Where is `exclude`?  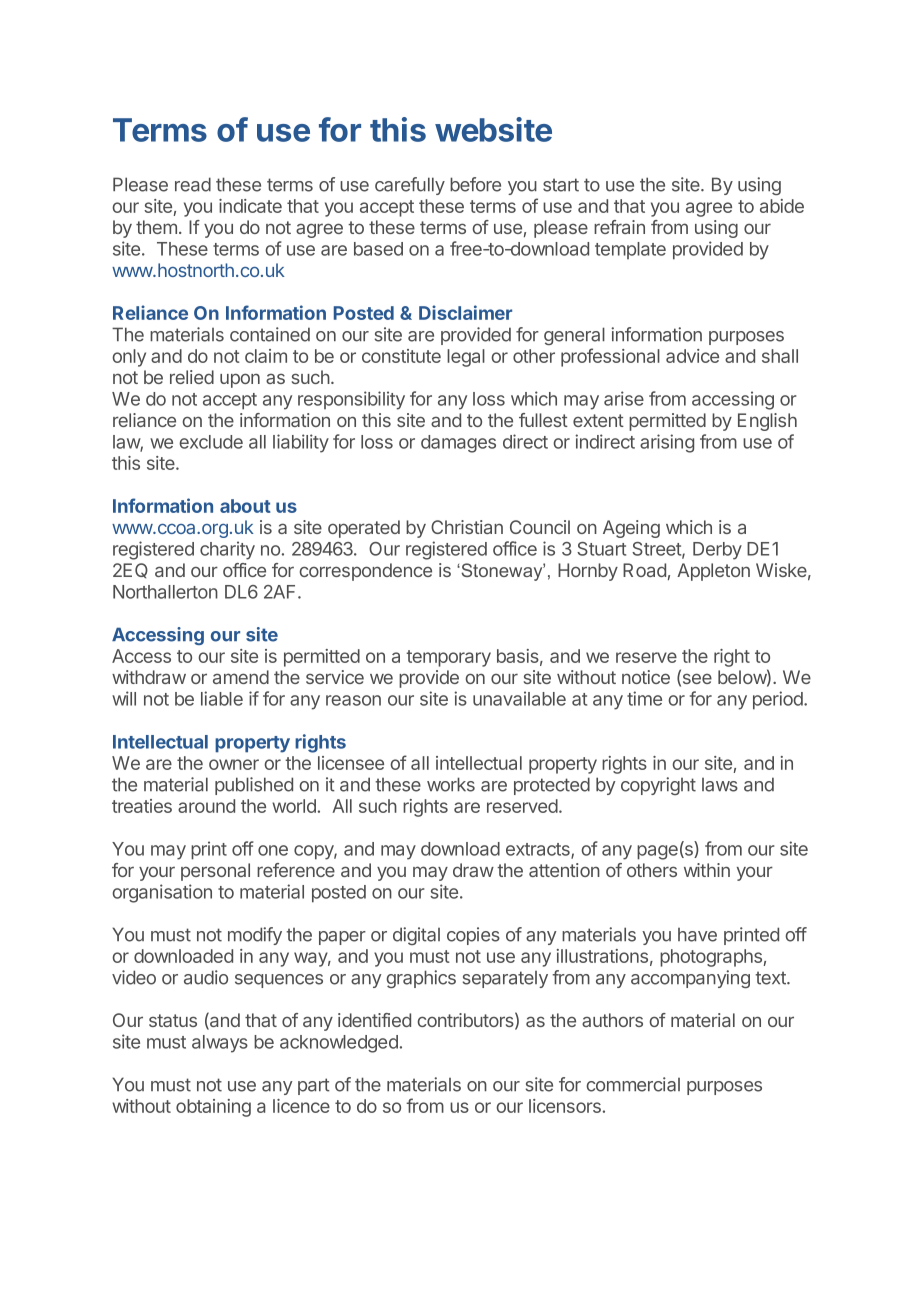 exclude is located at coordinates (211, 442).
